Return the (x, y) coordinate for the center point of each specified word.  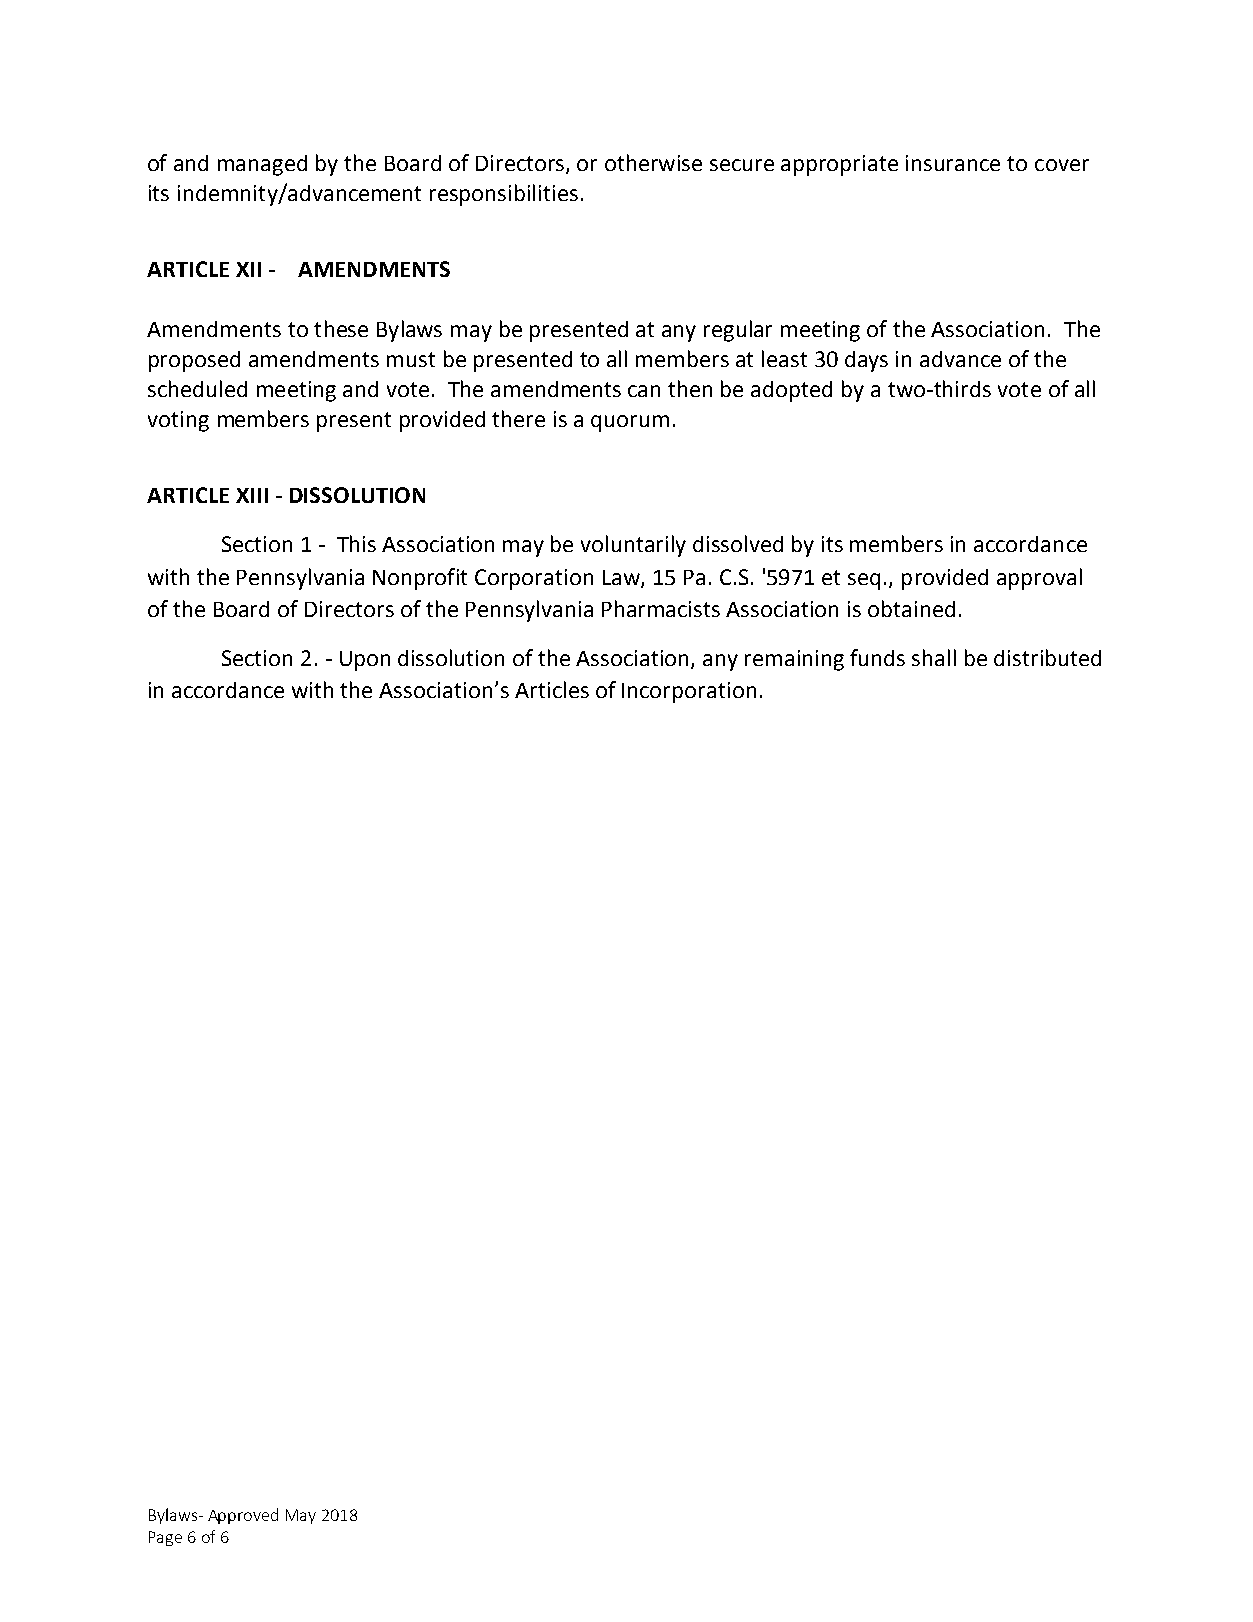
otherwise (653, 162)
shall (934, 657)
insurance (953, 163)
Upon (365, 661)
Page (165, 1538)
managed (262, 165)
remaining (794, 660)
